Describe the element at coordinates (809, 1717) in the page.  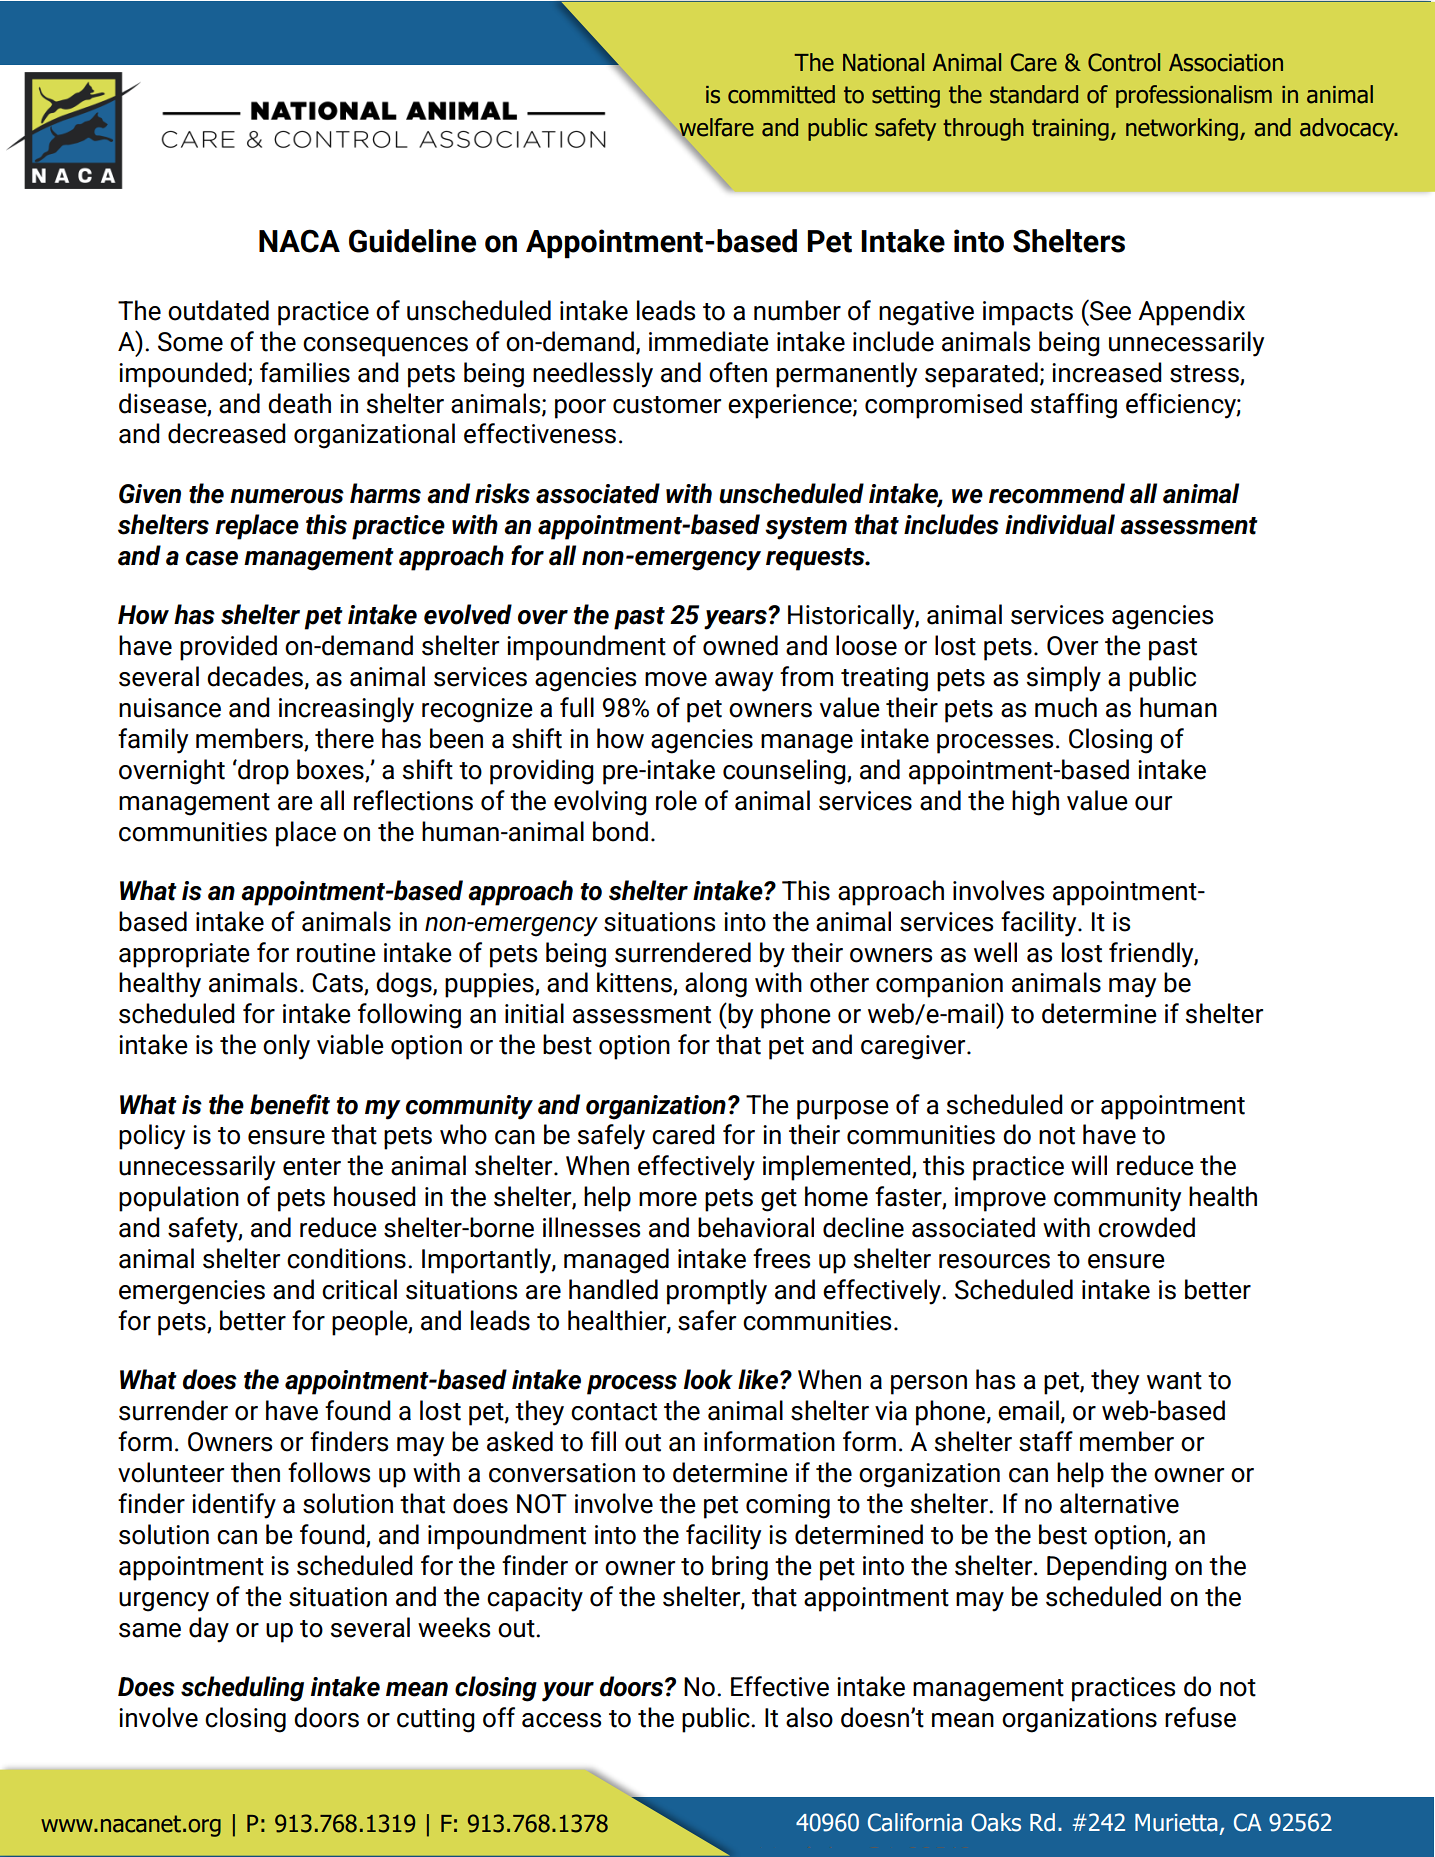
I see `also` at that location.
